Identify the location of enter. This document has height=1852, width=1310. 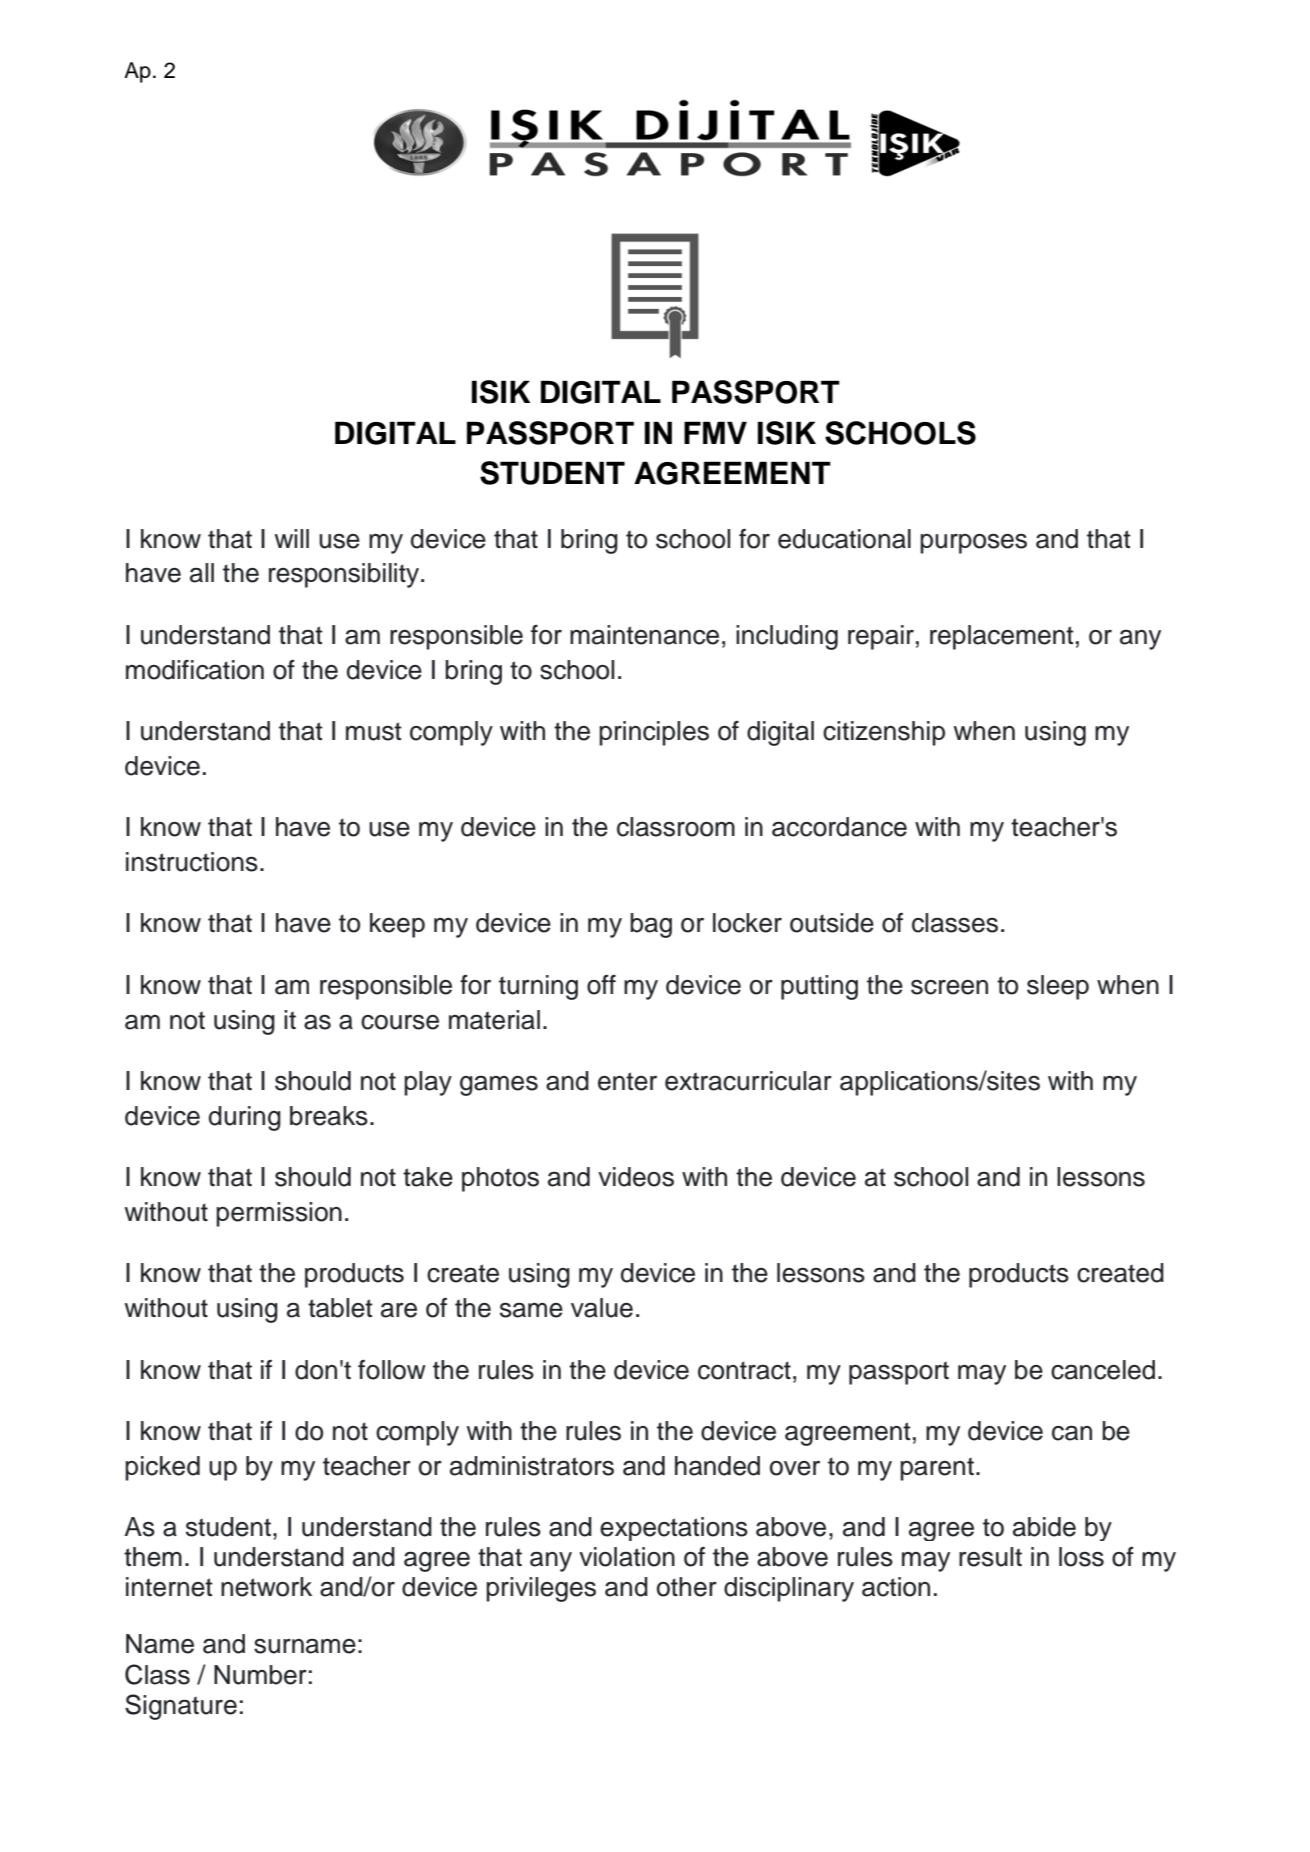
(627, 1081).
